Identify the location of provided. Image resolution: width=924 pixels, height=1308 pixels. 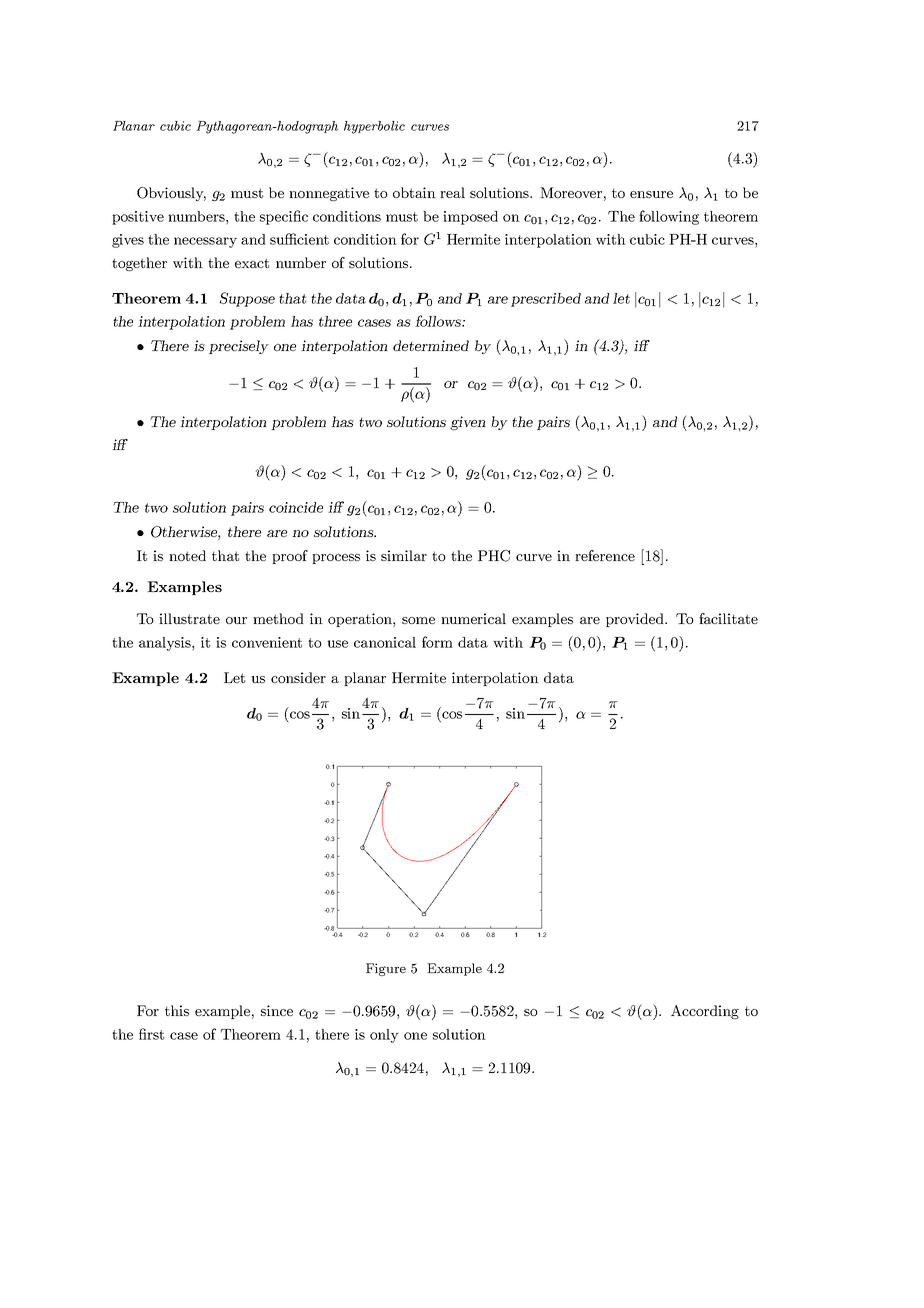
(636, 620).
